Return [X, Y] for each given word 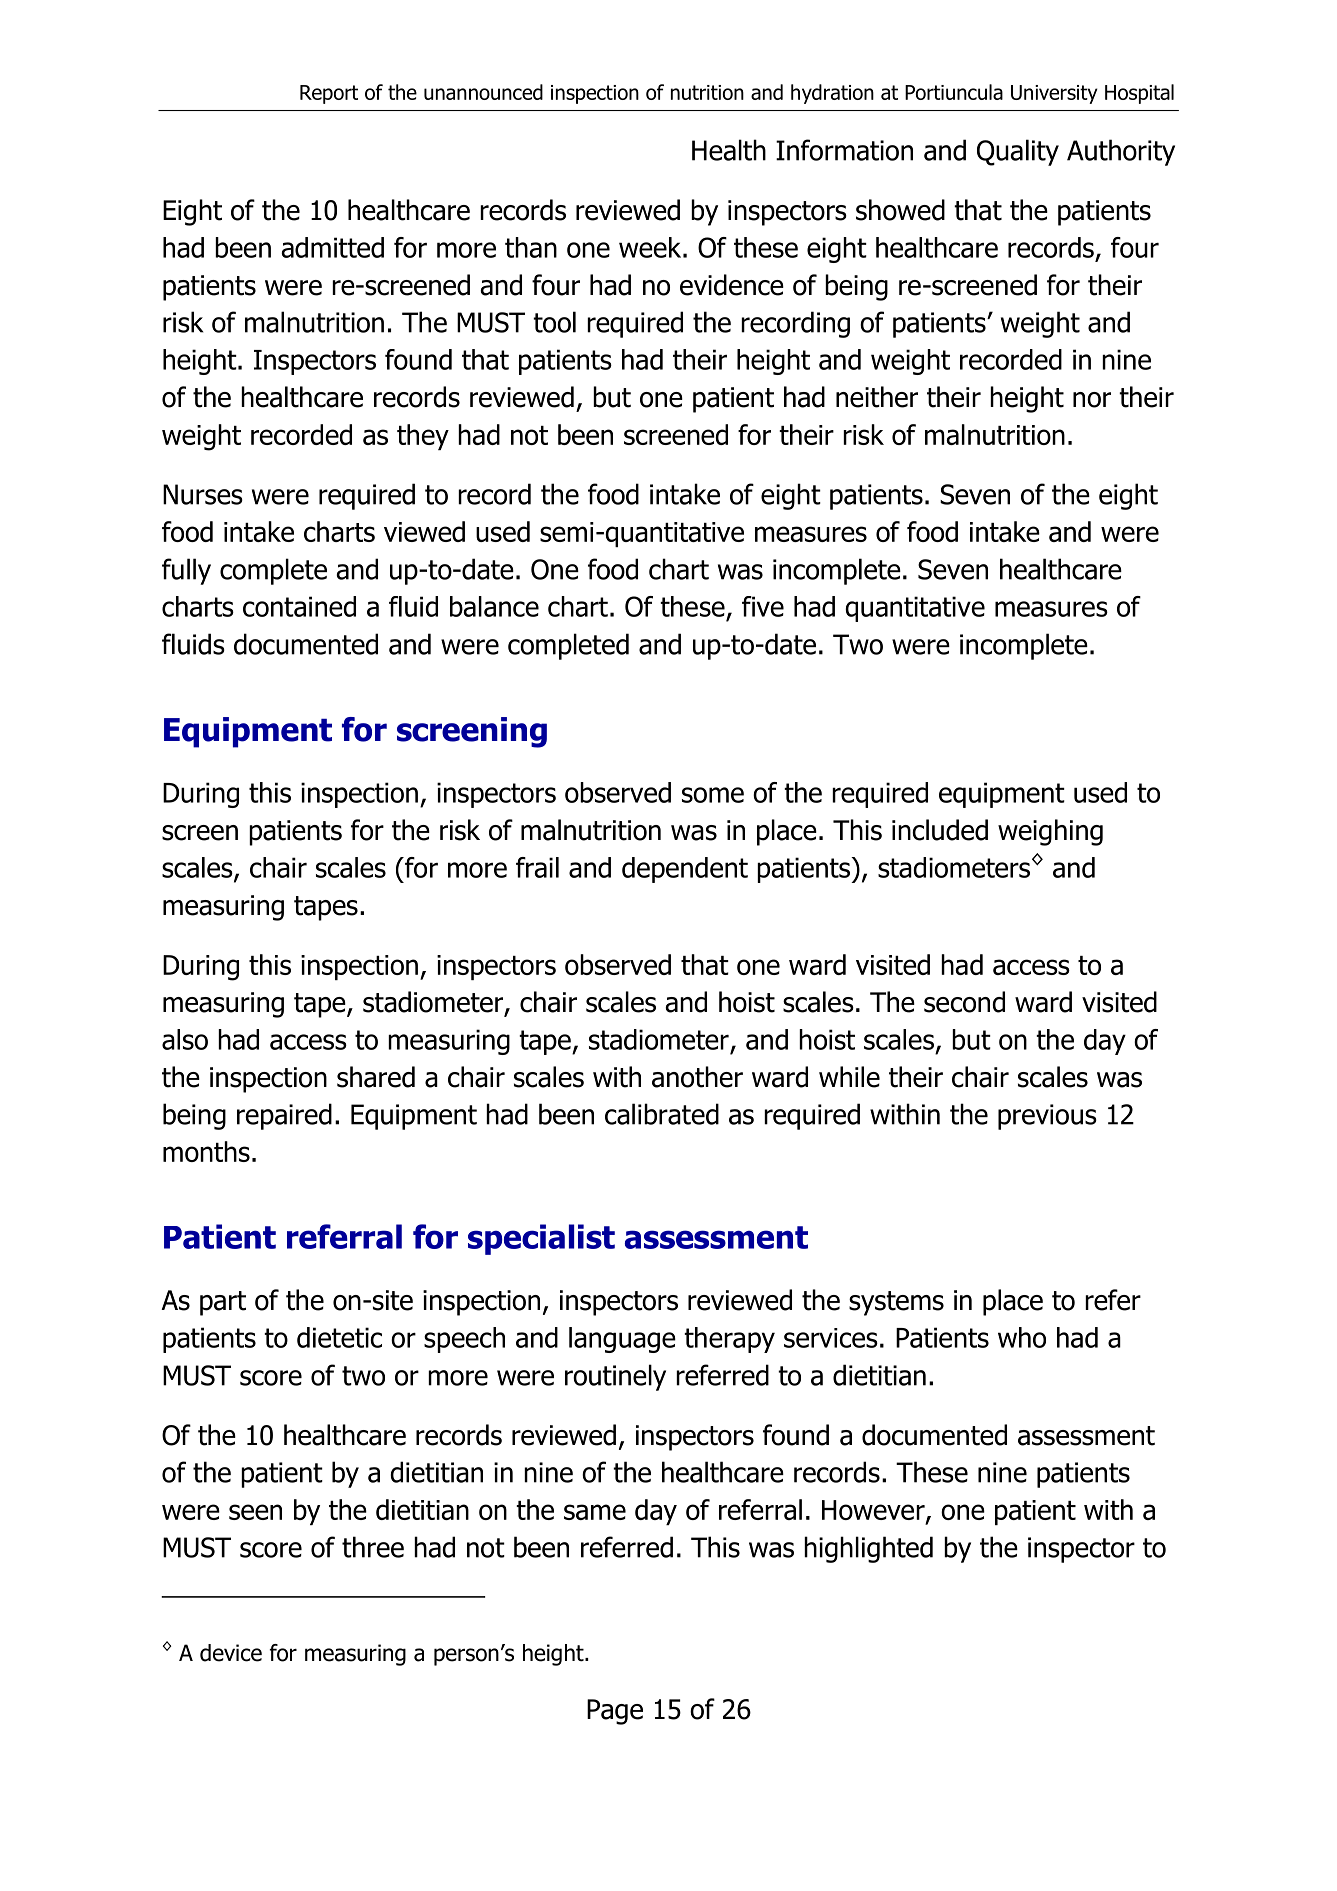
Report [329, 94]
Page [615, 1712]
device [231, 1653]
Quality [1018, 152]
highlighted [868, 1549]
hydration [832, 94]
